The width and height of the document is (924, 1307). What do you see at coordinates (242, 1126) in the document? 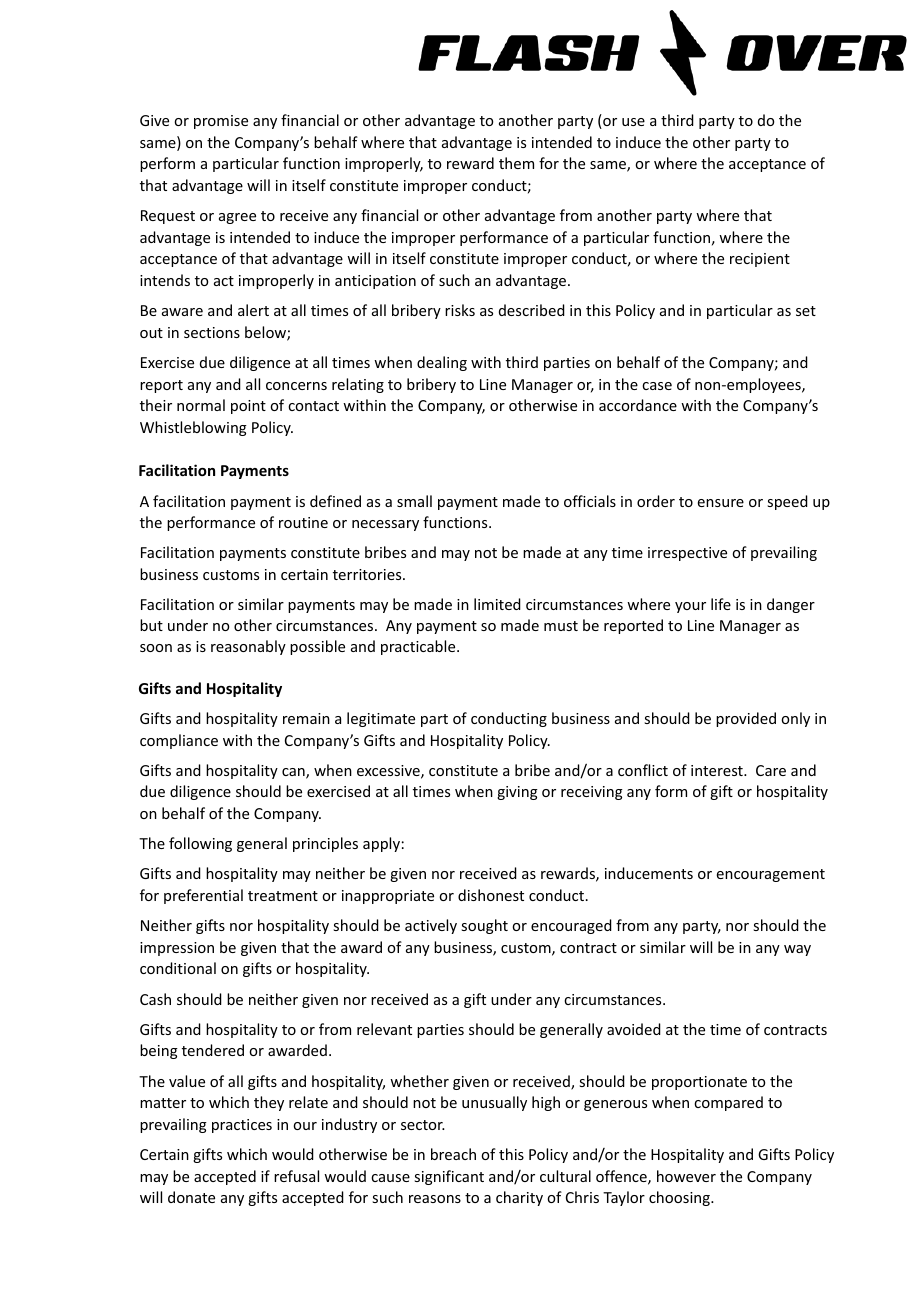
I see `practices` at bounding box center [242, 1126].
